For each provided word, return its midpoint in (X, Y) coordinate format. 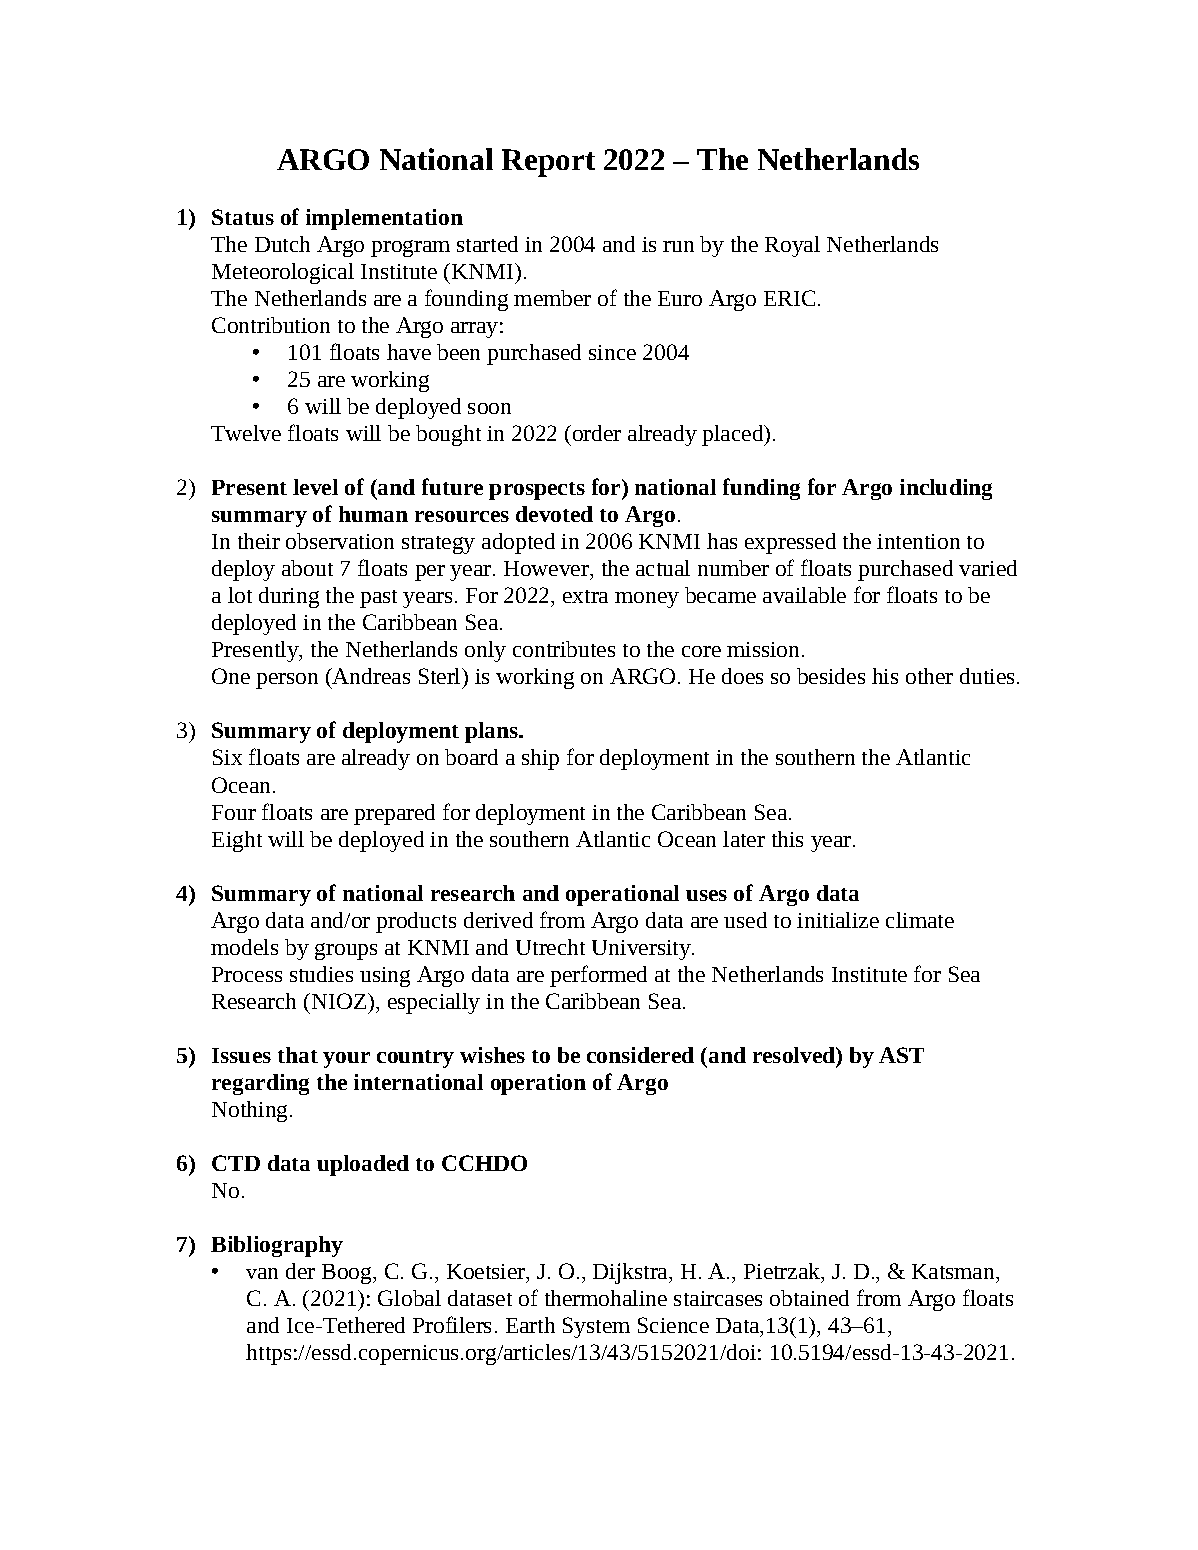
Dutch (282, 244)
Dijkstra (632, 1273)
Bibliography (277, 1246)
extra (585, 596)
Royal (792, 246)
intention (918, 541)
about (307, 568)
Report (548, 163)
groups (346, 951)
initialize (838, 920)
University (642, 950)
